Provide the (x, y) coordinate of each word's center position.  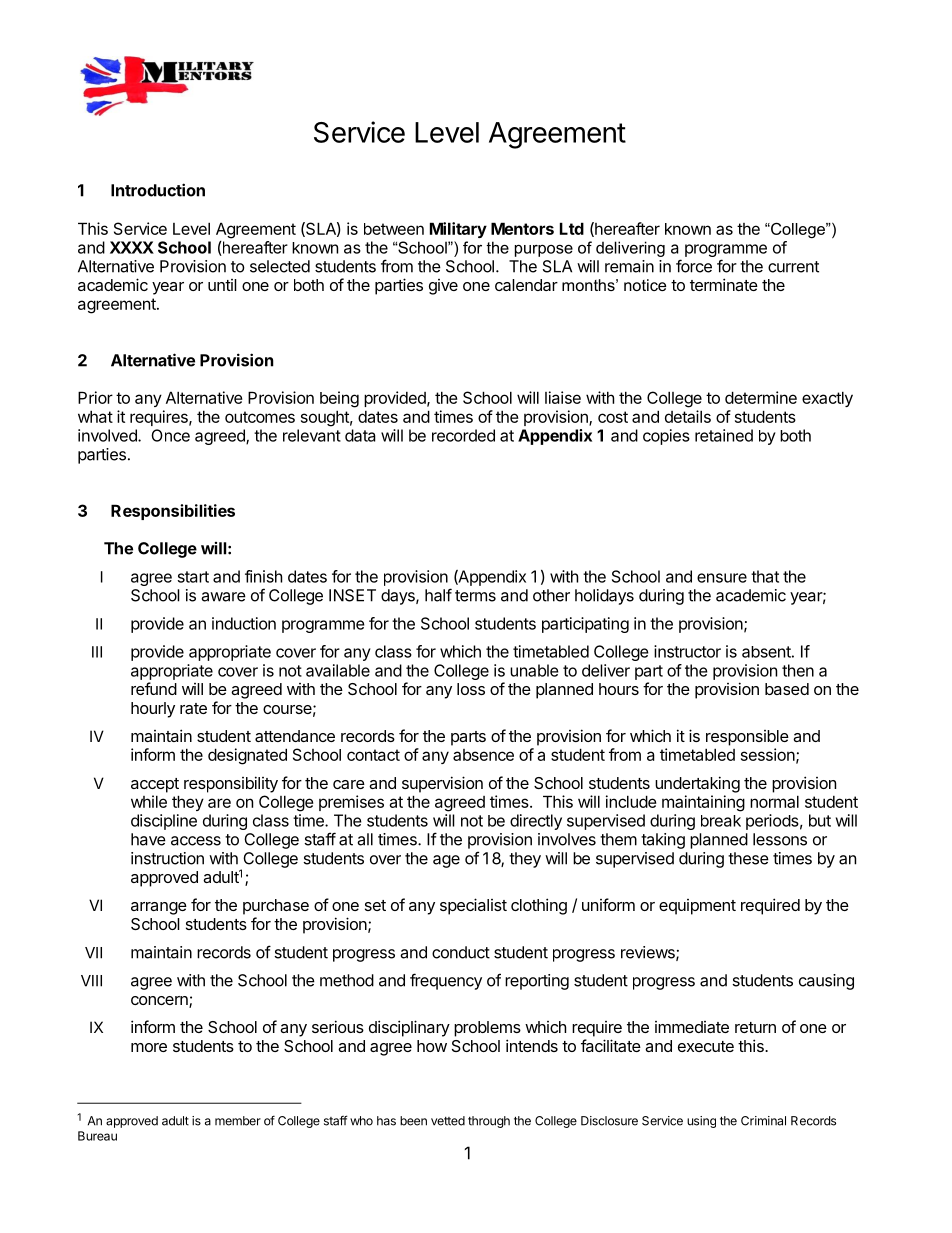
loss (471, 689)
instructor (687, 651)
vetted (448, 1121)
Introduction (158, 190)
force (694, 266)
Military (458, 230)
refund (154, 688)
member (238, 1121)
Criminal (763, 1121)
